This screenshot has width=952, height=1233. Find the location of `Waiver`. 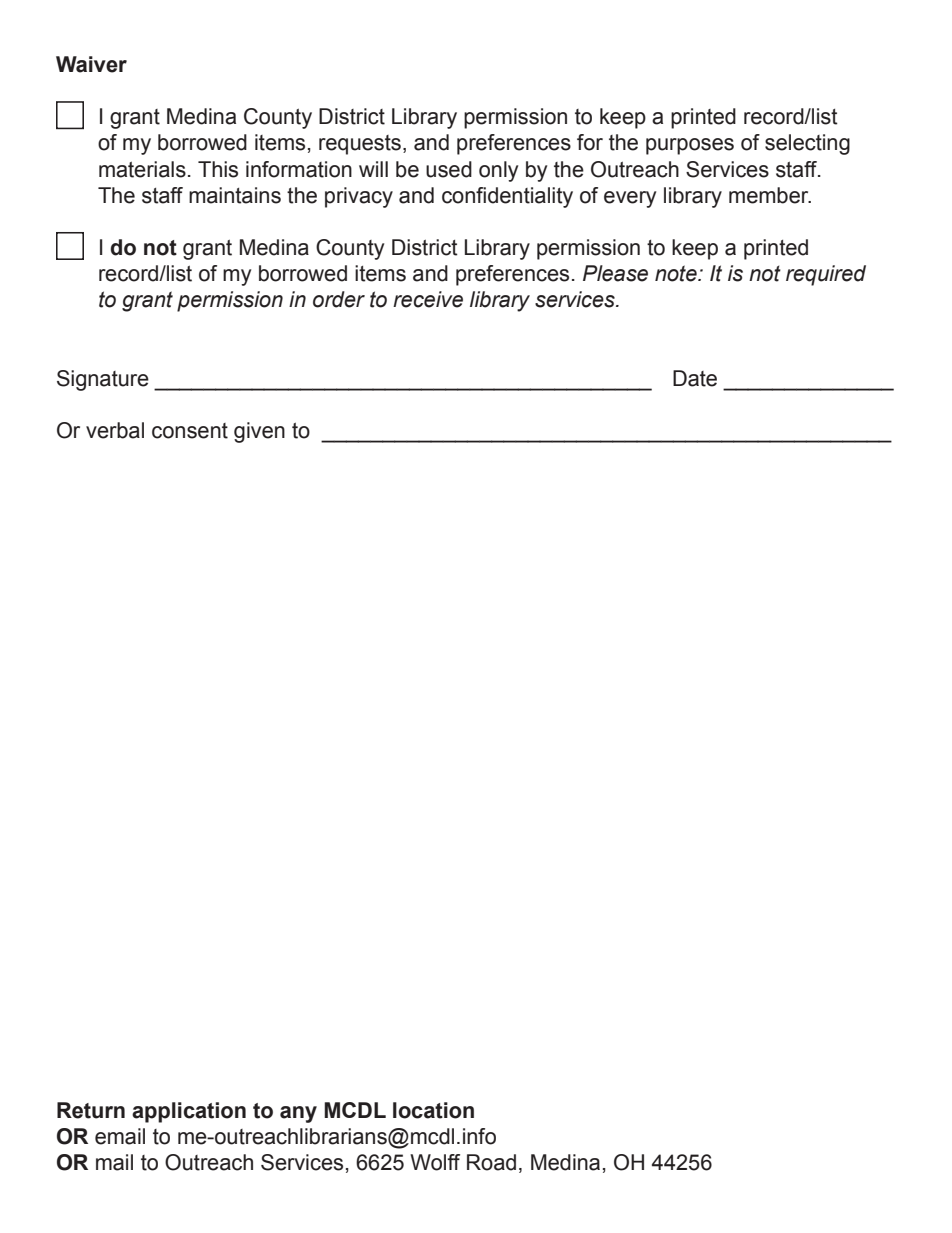

Waiver is located at coordinates (91, 64).
